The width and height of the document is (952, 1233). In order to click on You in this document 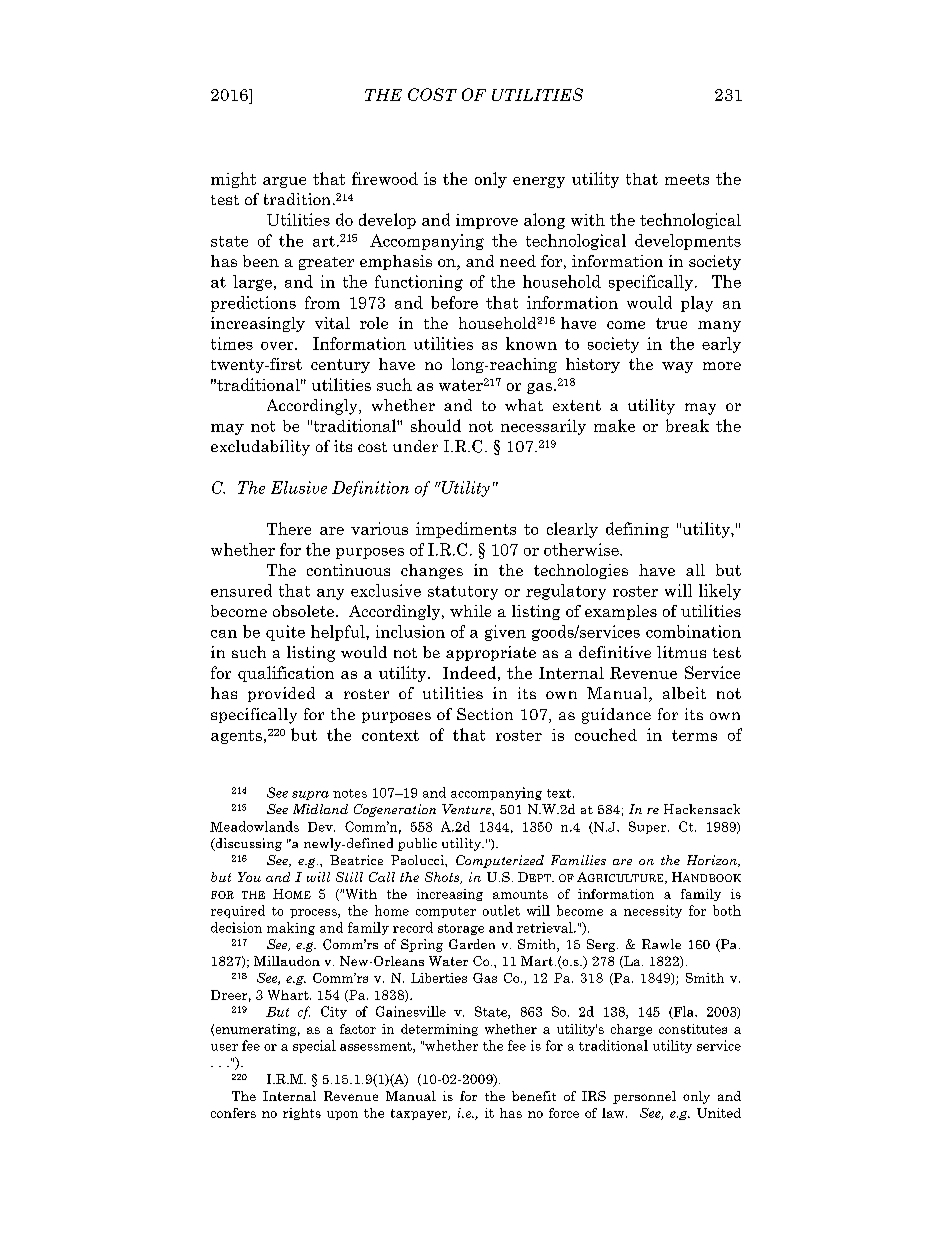, I will do `click(249, 877)`.
